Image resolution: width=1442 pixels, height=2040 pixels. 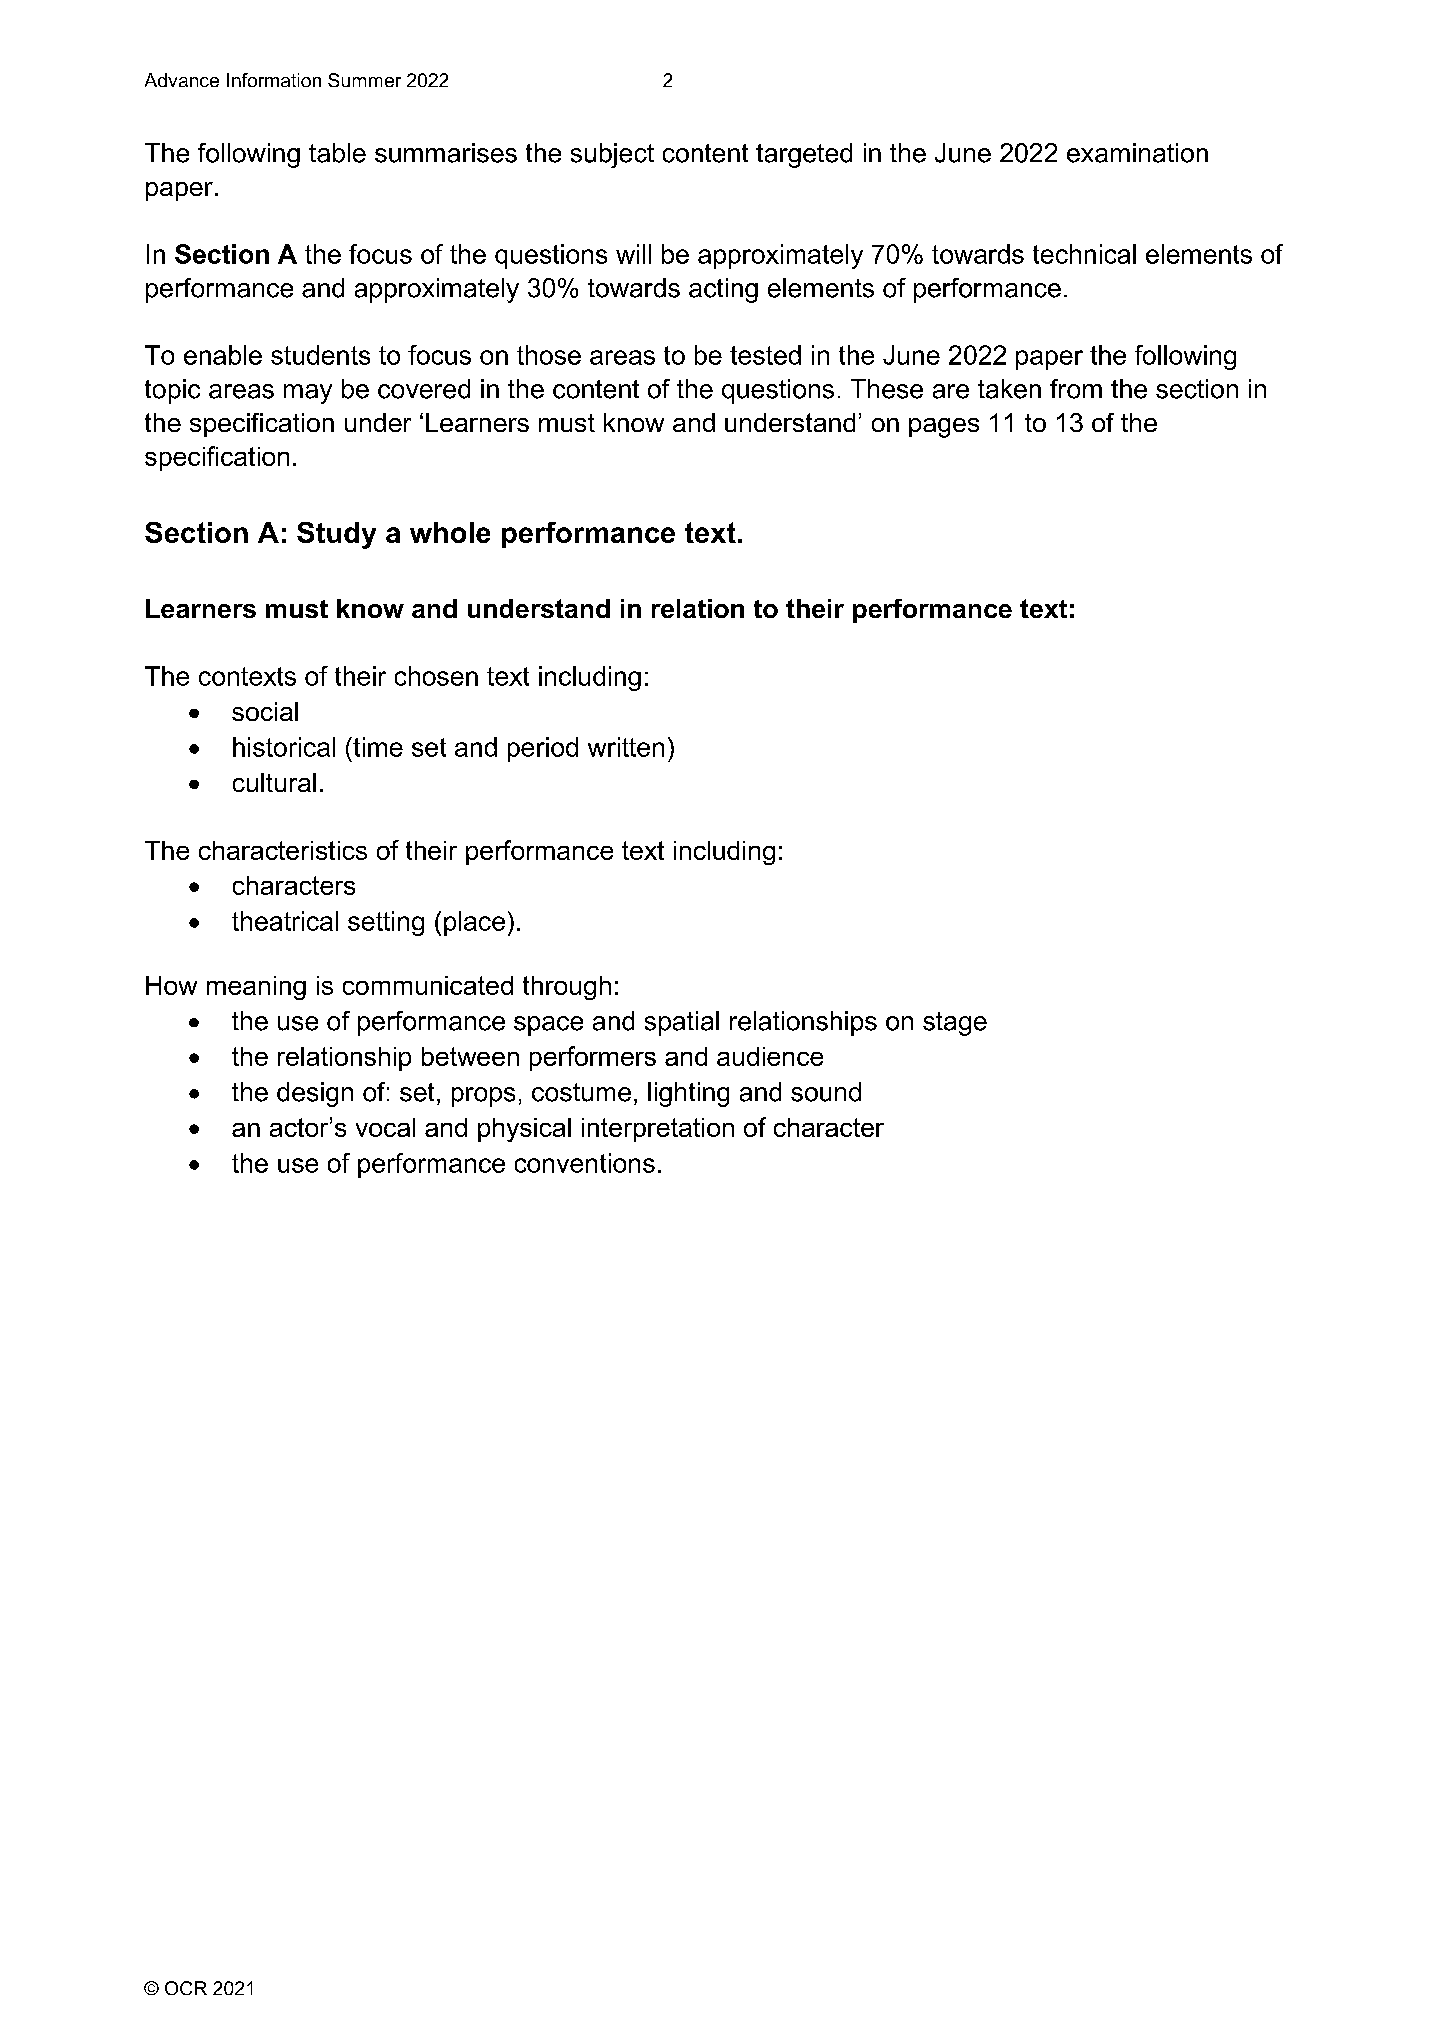 What do you see at coordinates (612, 155) in the screenshot?
I see `subject` at bounding box center [612, 155].
